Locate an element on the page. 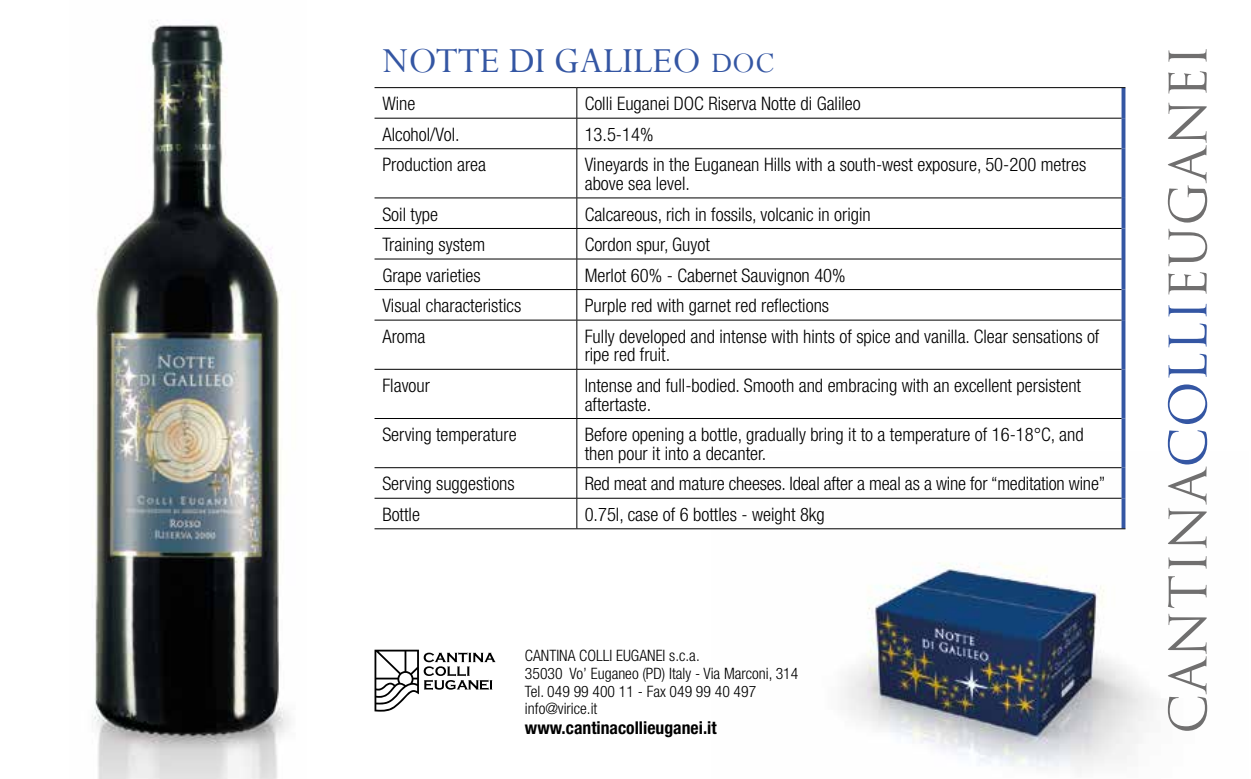  level is located at coordinates (671, 183).
